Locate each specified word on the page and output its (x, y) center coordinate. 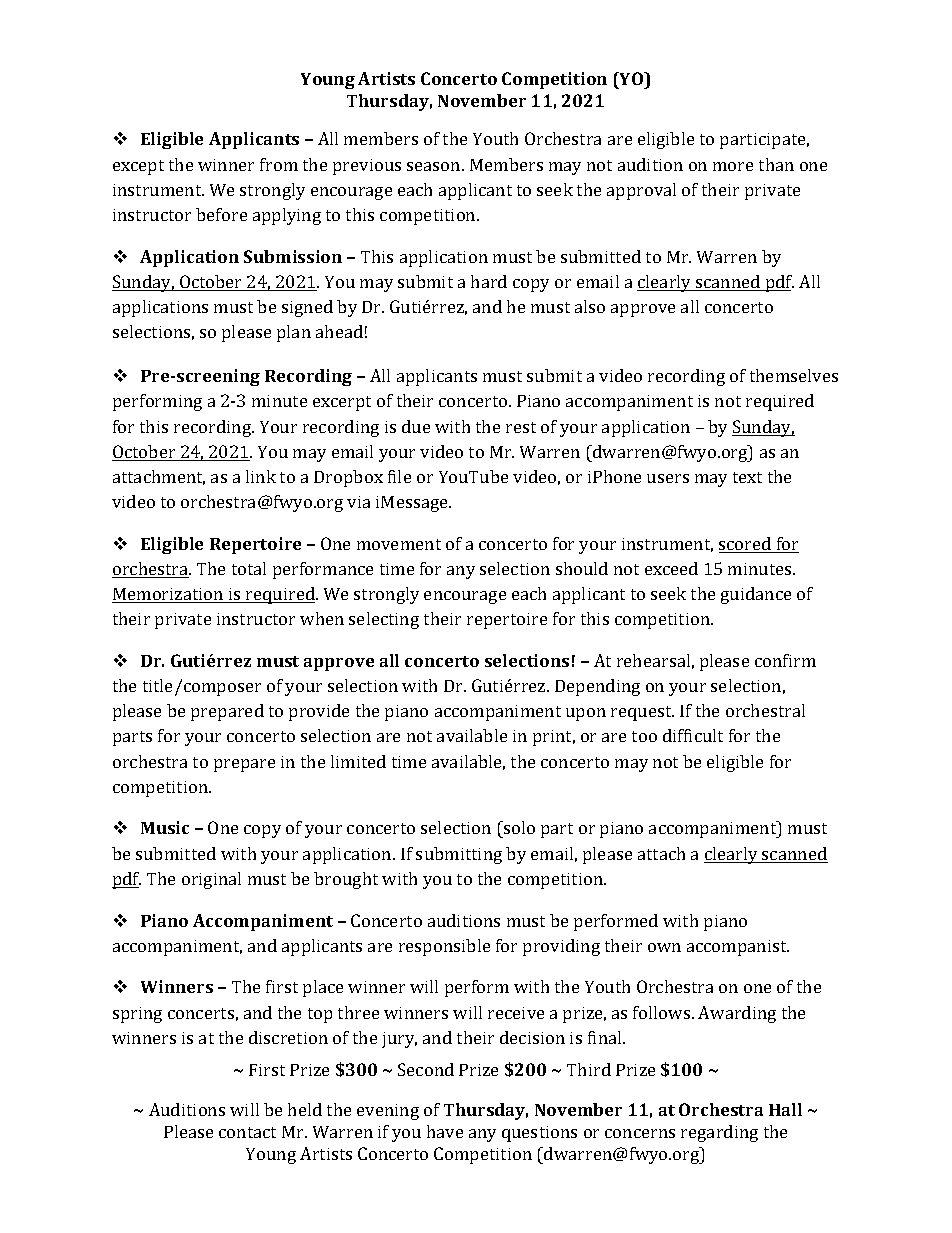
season (435, 166)
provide (319, 712)
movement (399, 544)
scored (746, 545)
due (416, 426)
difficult (693, 735)
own (664, 947)
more (733, 166)
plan (294, 333)
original (211, 880)
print (554, 738)
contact (247, 1132)
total (249, 568)
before (221, 214)
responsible (444, 947)
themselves (794, 375)
